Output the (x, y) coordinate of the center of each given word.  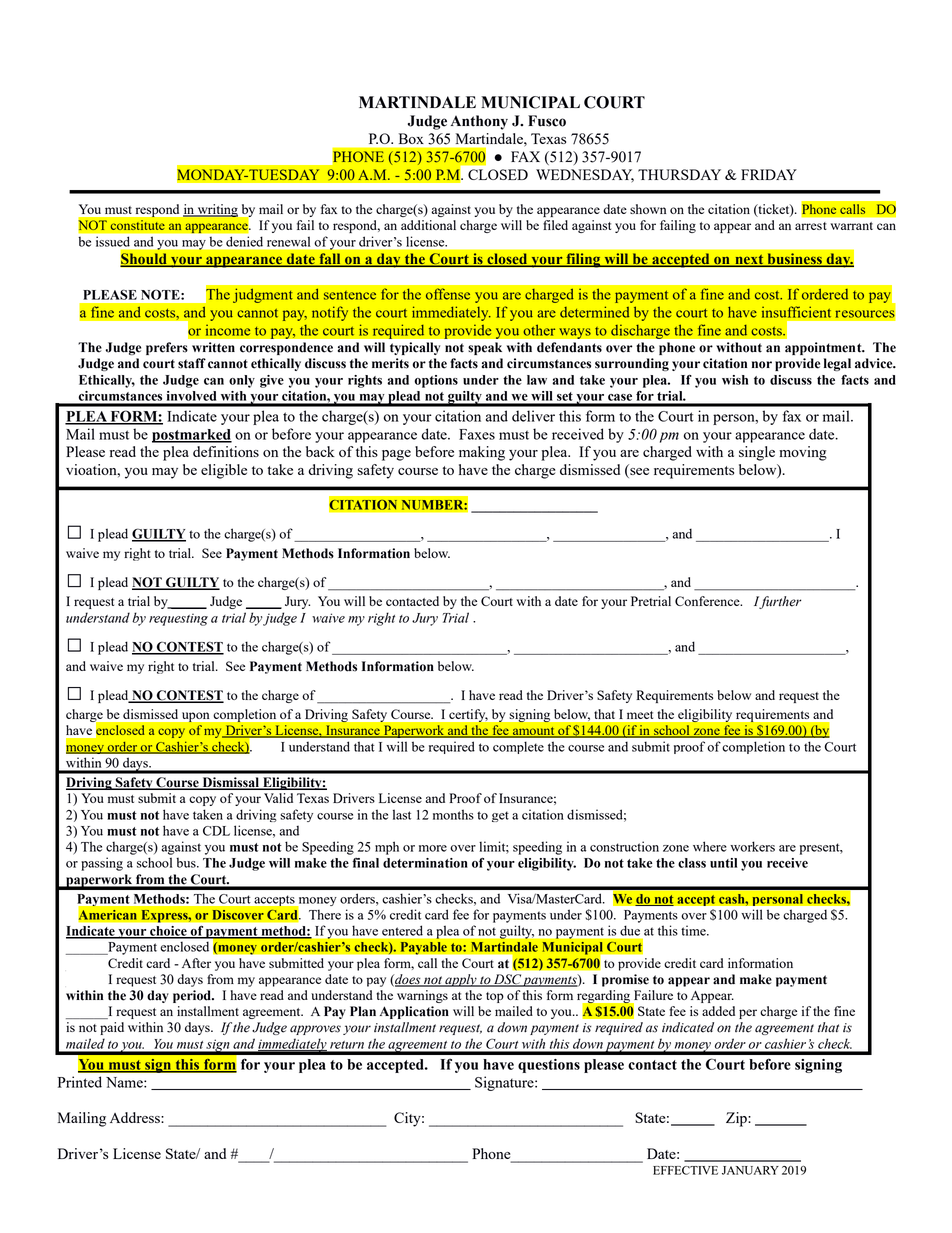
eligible (224, 471)
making (482, 453)
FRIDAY (769, 174)
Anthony (479, 122)
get (500, 816)
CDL (216, 831)
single (757, 453)
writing (216, 210)
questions (549, 1066)
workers (752, 846)
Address (136, 1117)
